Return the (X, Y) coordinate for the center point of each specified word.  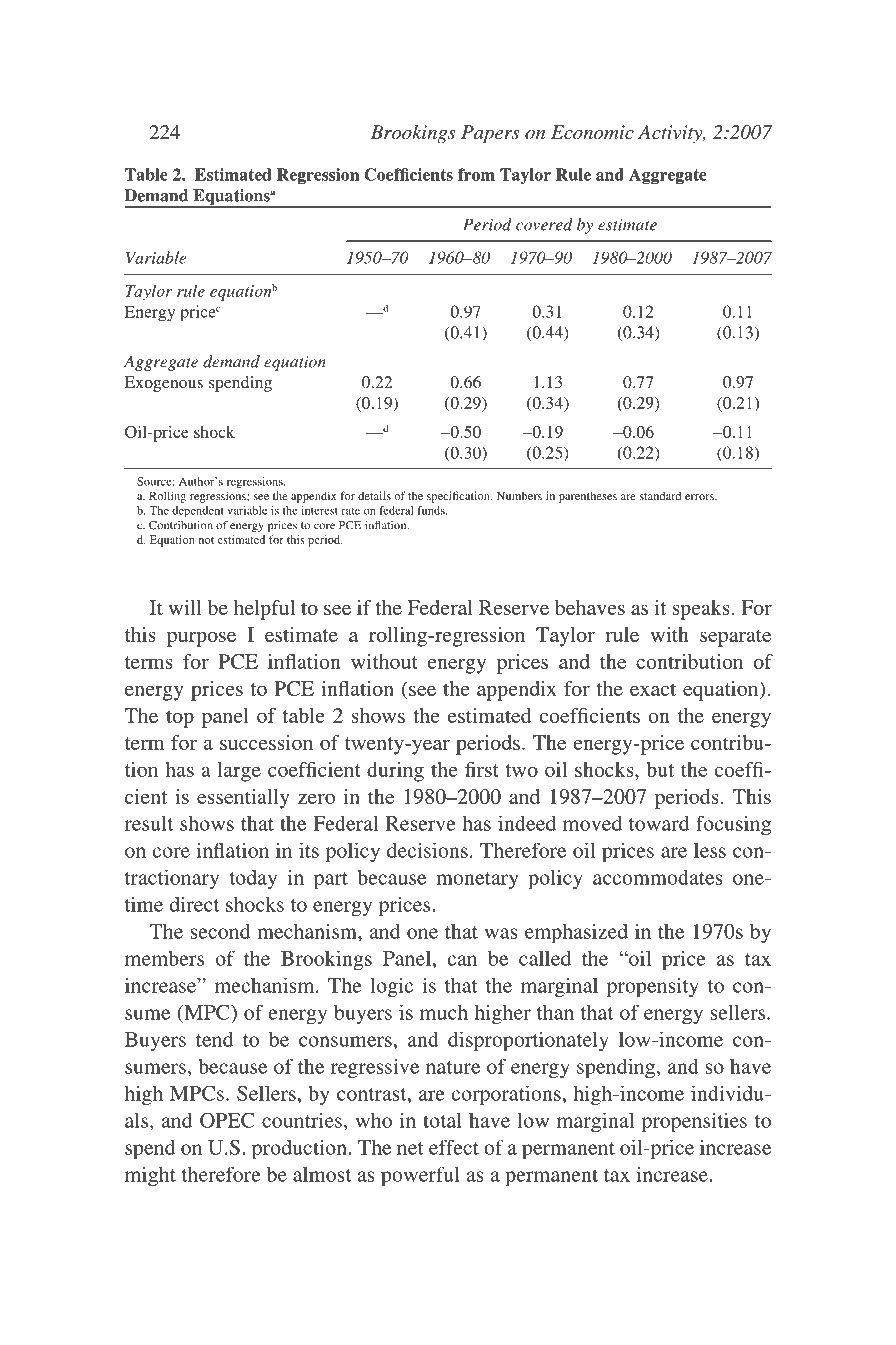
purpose (201, 639)
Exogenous (164, 384)
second (220, 931)
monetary (477, 880)
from (476, 174)
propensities (694, 1122)
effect (454, 1147)
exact (653, 689)
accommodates (658, 877)
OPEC (227, 1120)
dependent (198, 512)
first (482, 769)
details (374, 495)
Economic (592, 132)
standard (661, 495)
